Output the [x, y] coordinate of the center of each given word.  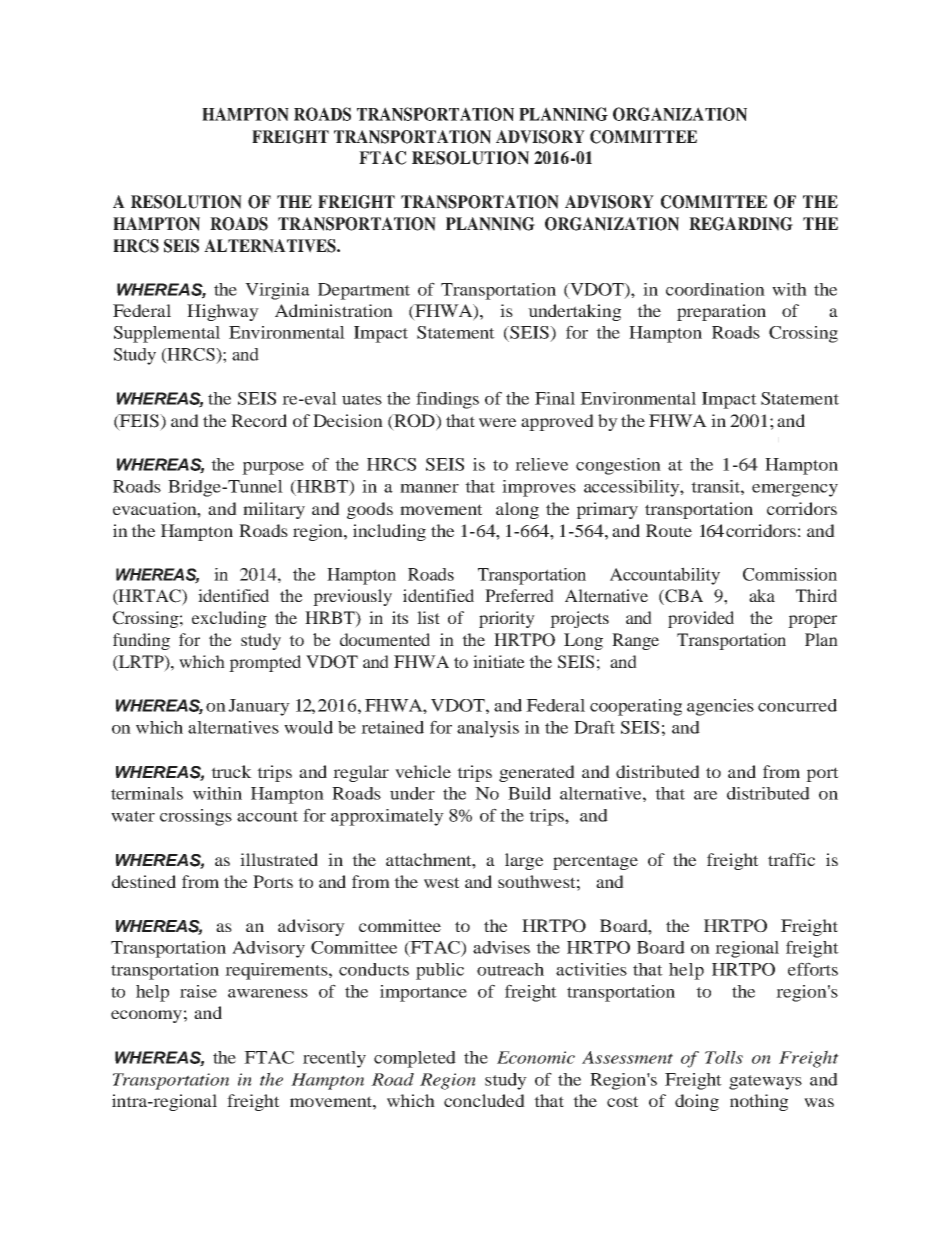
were [497, 422]
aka [762, 595]
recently [334, 1059]
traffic [791, 859]
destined [144, 881]
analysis [488, 729]
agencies [720, 707]
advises [501, 947]
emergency [795, 490]
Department [364, 291]
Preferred [519, 595]
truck [231, 771]
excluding [229, 619]
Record [259, 420]
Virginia [277, 291]
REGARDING [741, 224]
